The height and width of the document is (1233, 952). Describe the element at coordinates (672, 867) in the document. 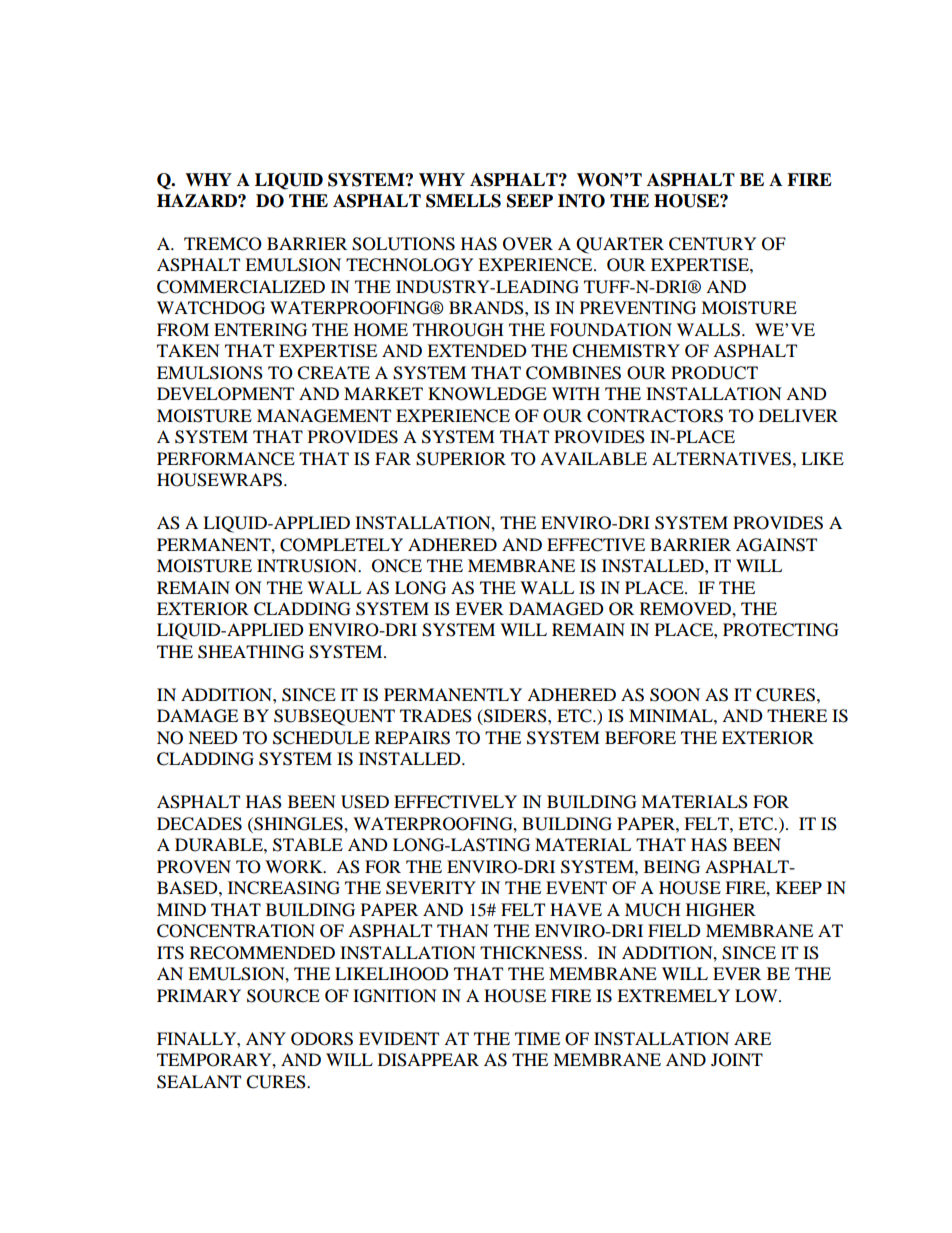

I see `BEING` at that location.
